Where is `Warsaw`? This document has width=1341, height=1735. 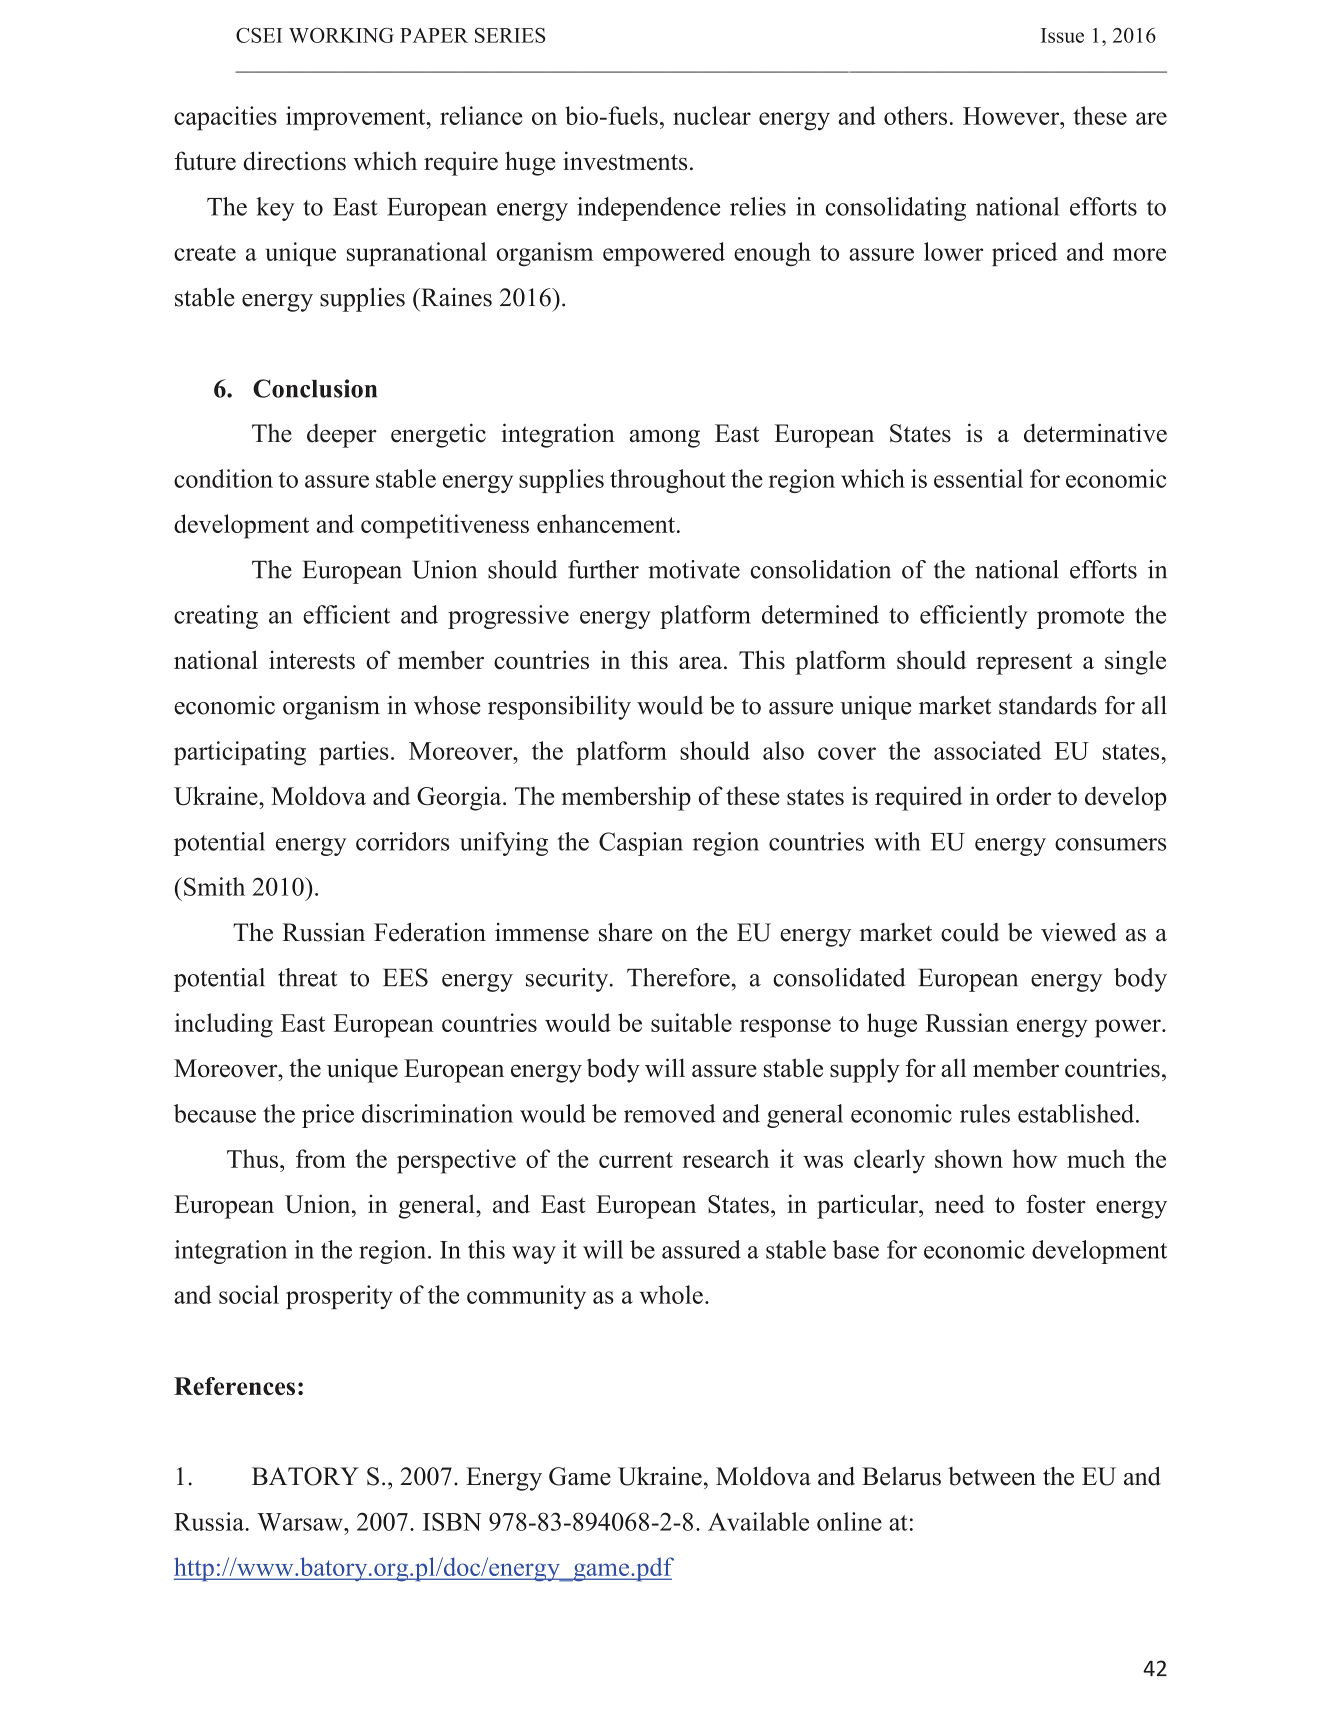
Warsaw is located at coordinates (301, 1522).
